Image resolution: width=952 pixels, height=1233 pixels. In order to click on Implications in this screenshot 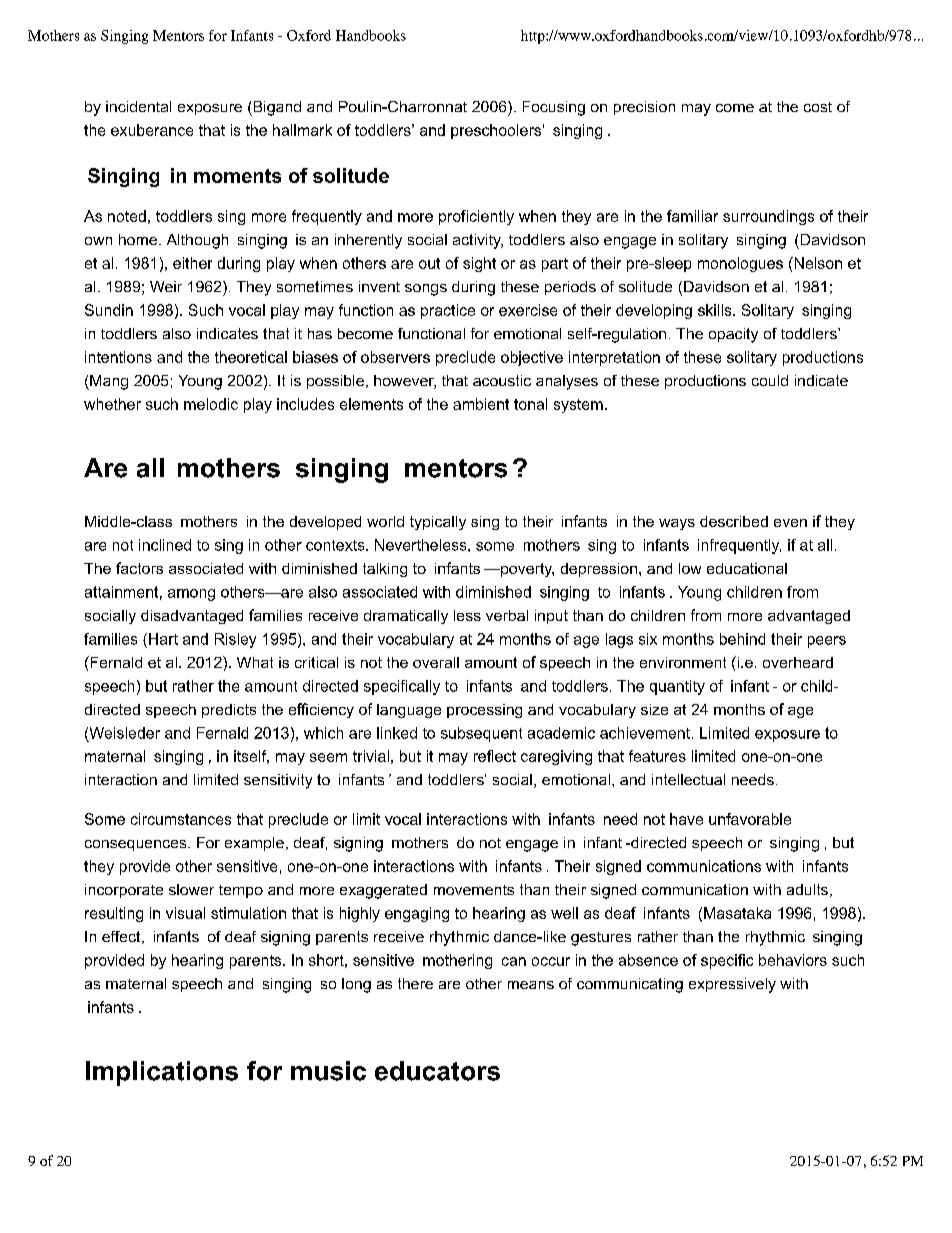, I will do `click(162, 1073)`.
